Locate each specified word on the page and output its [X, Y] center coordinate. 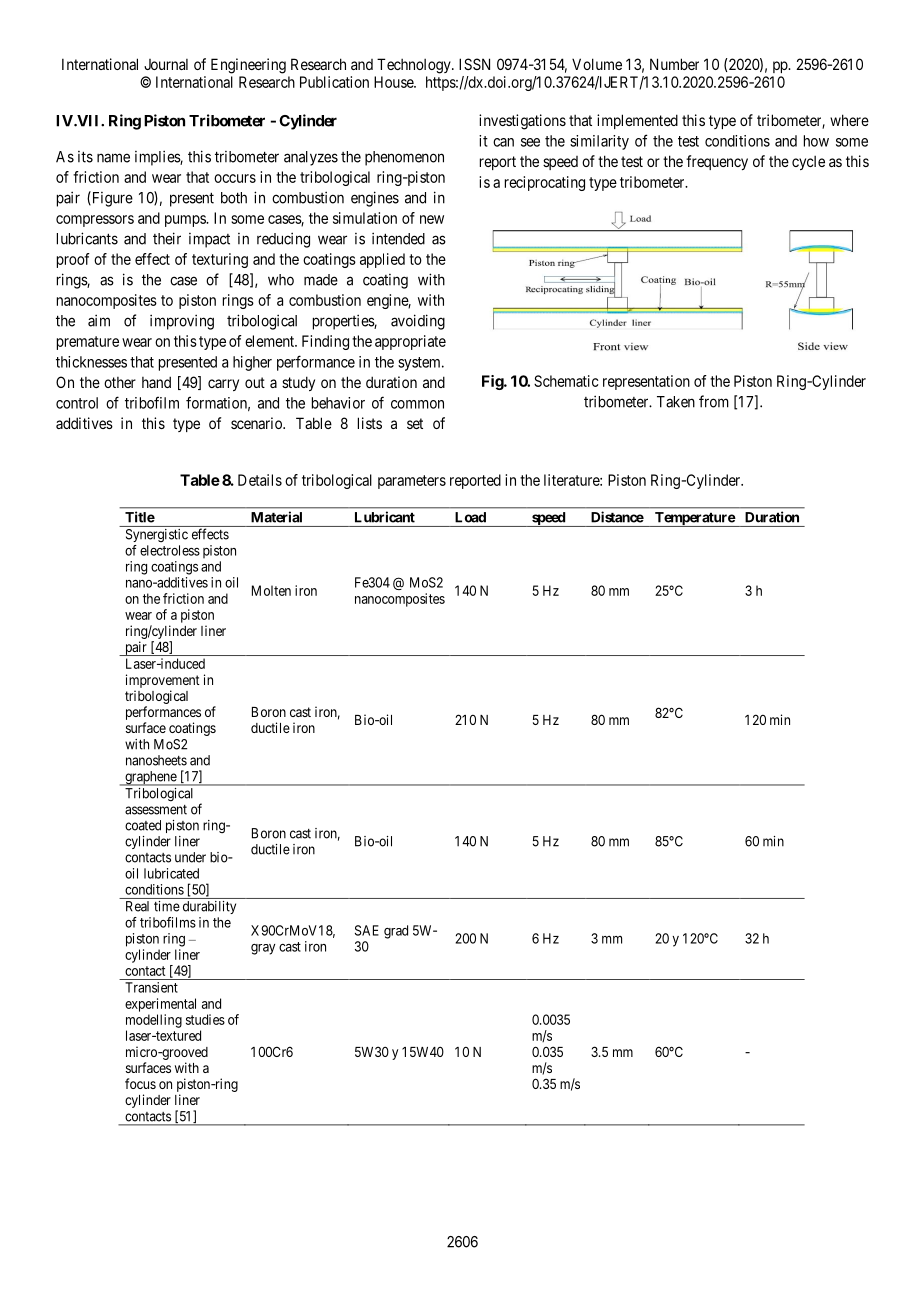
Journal [166, 64]
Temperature [694, 519]
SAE [367, 930]
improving [182, 322]
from [714, 401]
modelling [154, 1021]
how [816, 141]
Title [140, 517]
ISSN [474, 64]
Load [471, 517]
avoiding [418, 322]
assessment [156, 810]
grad [396, 932]
